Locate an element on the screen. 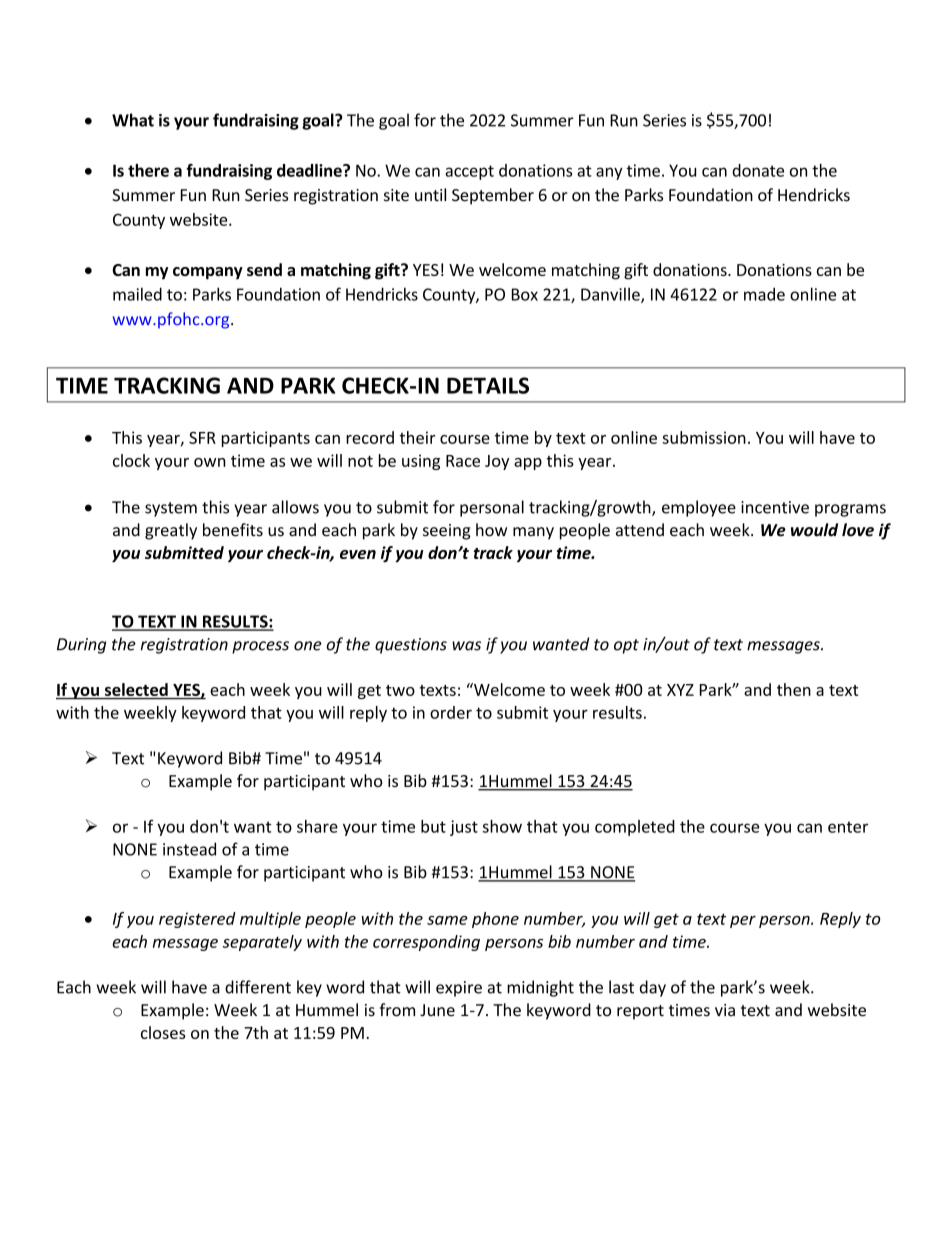  there is located at coordinates (148, 170).
